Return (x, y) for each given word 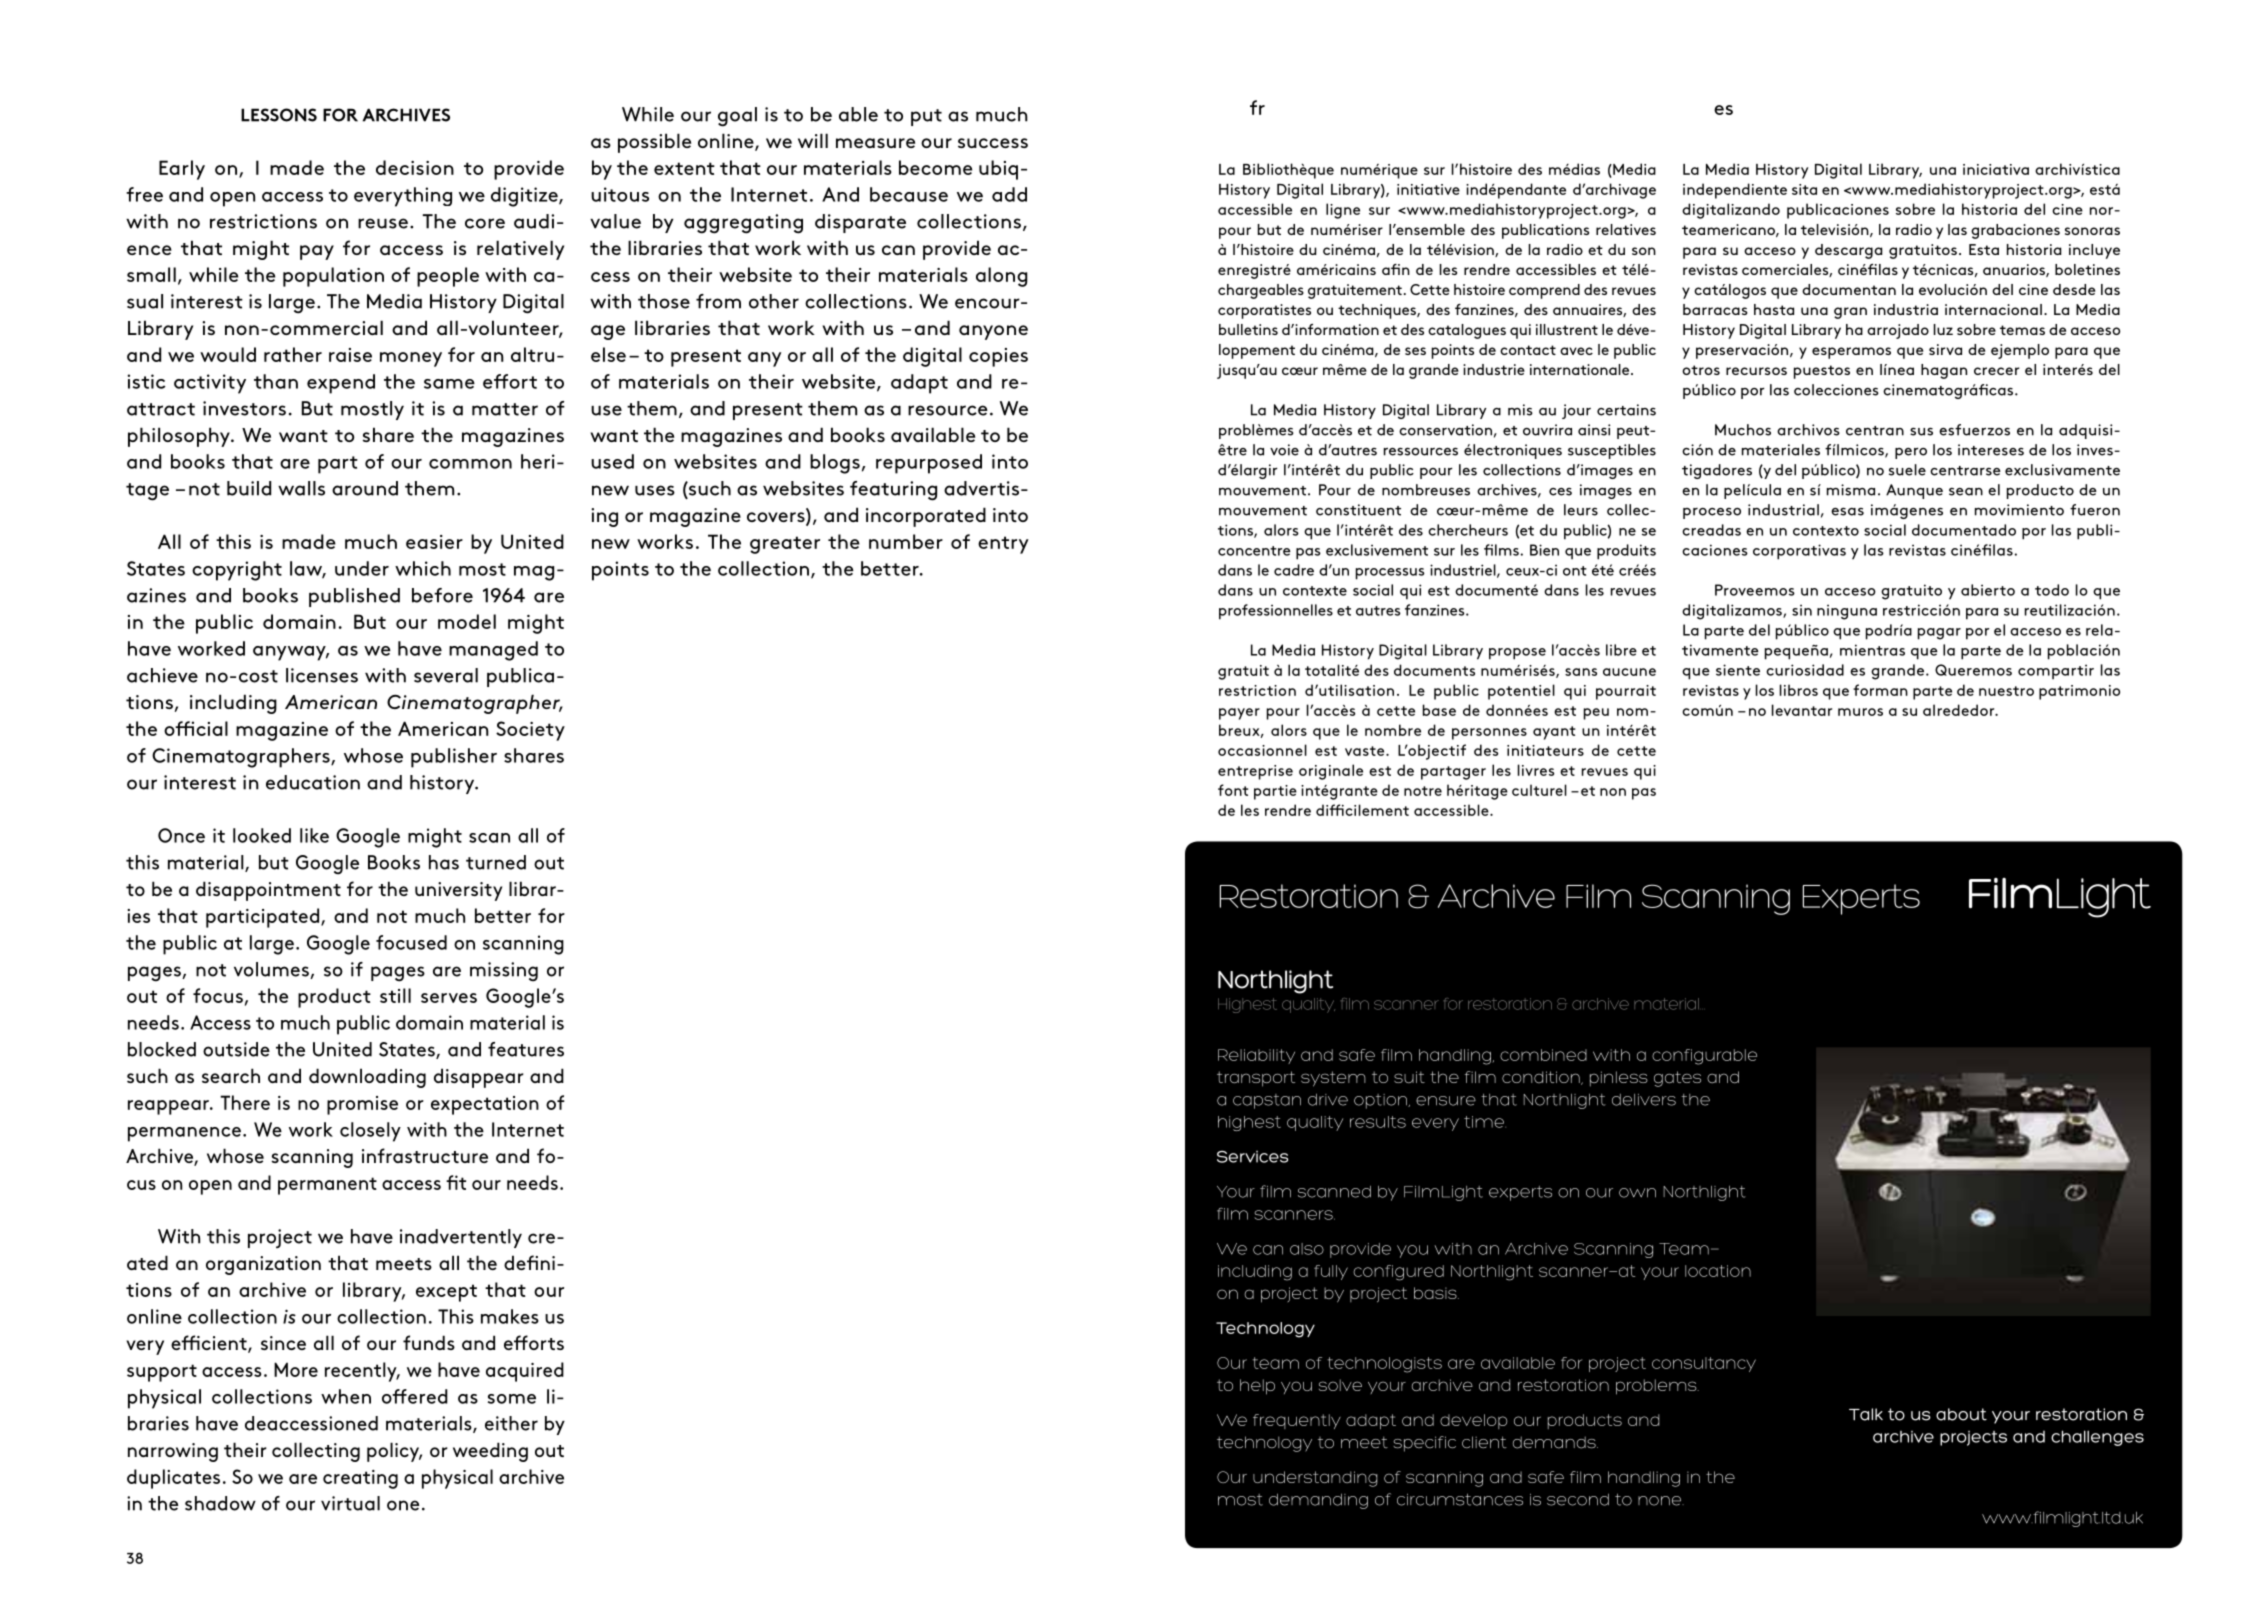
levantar (1802, 710)
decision (415, 167)
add (1009, 194)
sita (1804, 189)
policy (394, 1452)
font (1233, 790)
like (314, 835)
